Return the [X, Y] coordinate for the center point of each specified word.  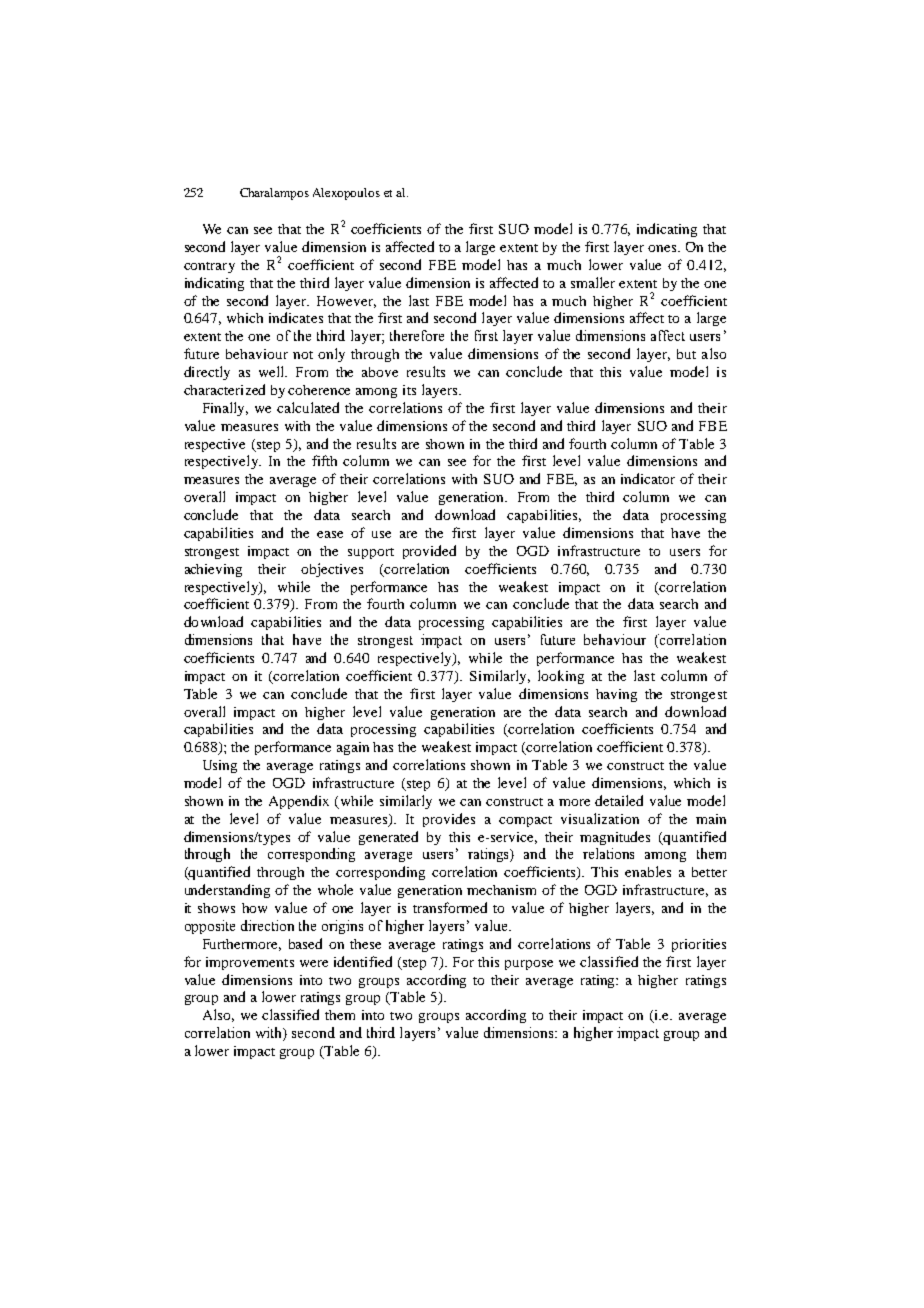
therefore [417, 335]
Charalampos [274, 194]
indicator [648, 478]
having [616, 695]
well [273, 371]
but [686, 354]
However [346, 302]
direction [267, 925]
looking [561, 677]
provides [449, 820]
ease [330, 534]
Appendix [299, 802]
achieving [213, 570]
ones [663, 248]
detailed [619, 800]
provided [429, 552]
